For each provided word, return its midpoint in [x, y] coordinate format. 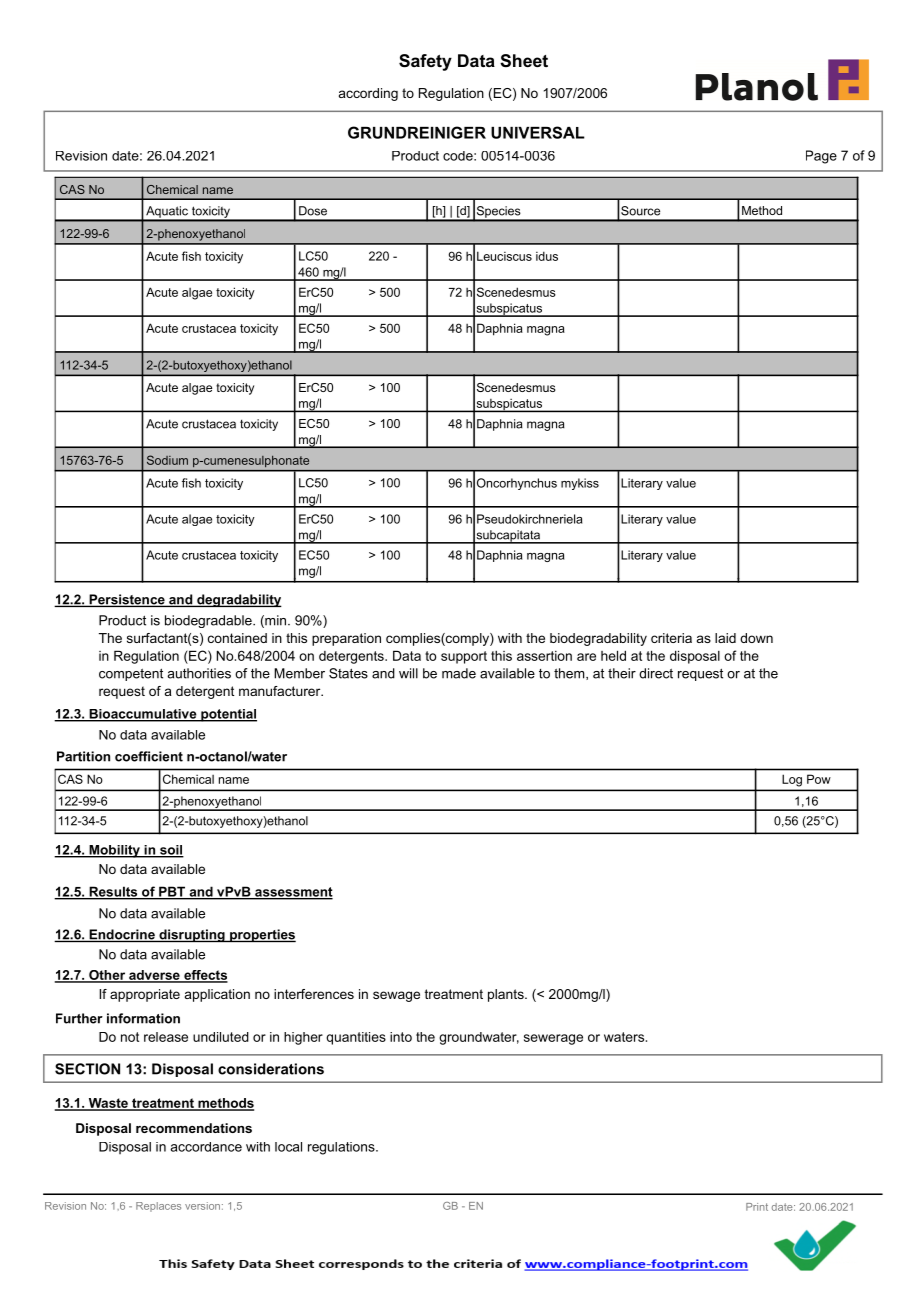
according [368, 94]
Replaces [158, 1207]
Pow [819, 779]
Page [821, 157]
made [459, 673]
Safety [425, 62]
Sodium [167, 460]
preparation [346, 639]
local [288, 1147]
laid [725, 638]
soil [171, 851]
